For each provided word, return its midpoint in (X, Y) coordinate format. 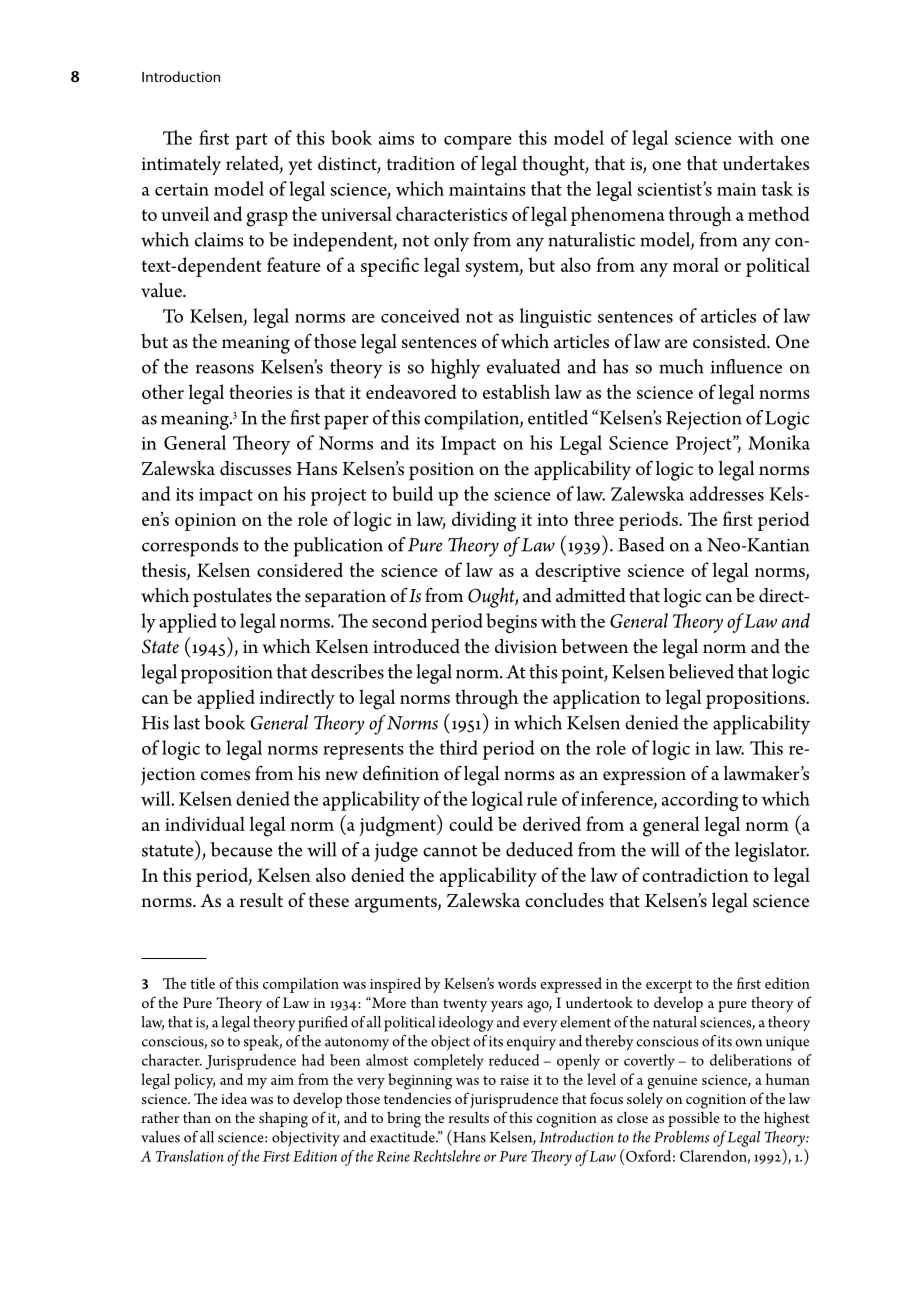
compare (478, 143)
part (251, 141)
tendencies (417, 1098)
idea (234, 1098)
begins (511, 623)
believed (701, 671)
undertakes (766, 163)
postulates (232, 598)
